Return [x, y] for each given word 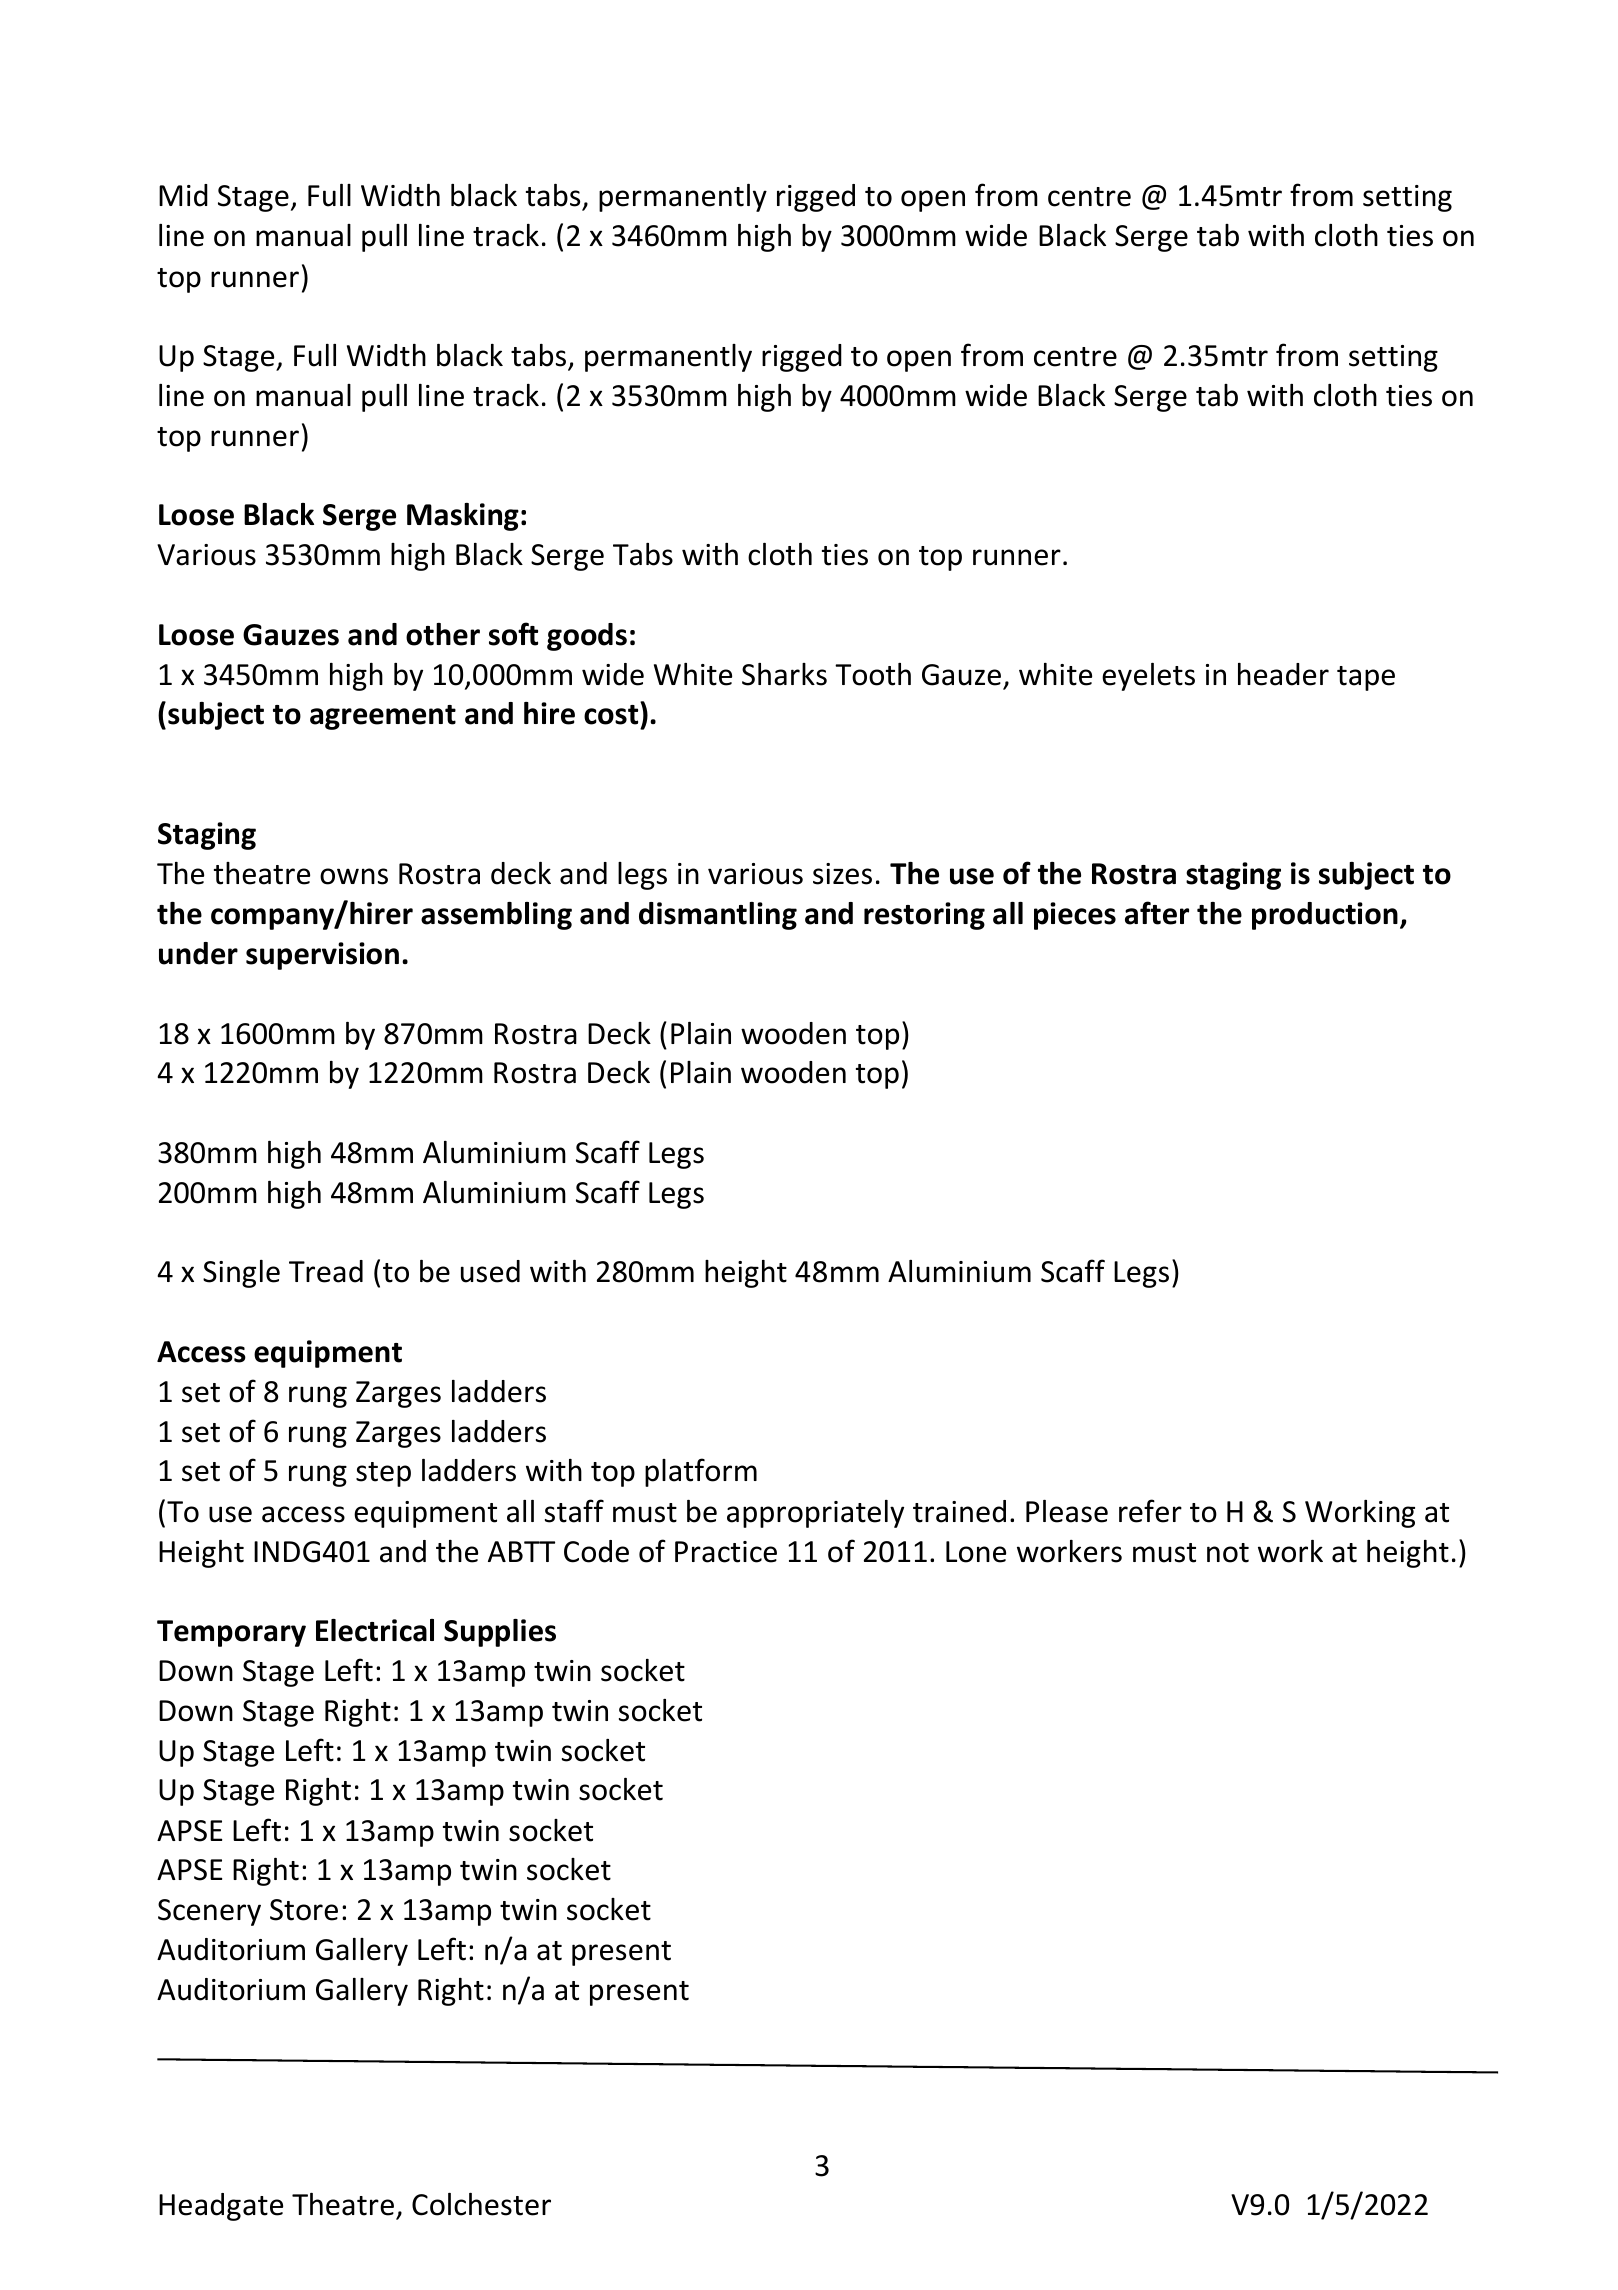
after [1157, 913]
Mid [183, 195]
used [490, 1271]
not [1228, 1553]
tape [1366, 678]
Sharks [784, 674]
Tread [326, 1271]
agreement [383, 717]
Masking [463, 517]
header [1283, 674]
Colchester [481, 2204]
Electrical [375, 1630]
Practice [726, 1552]
